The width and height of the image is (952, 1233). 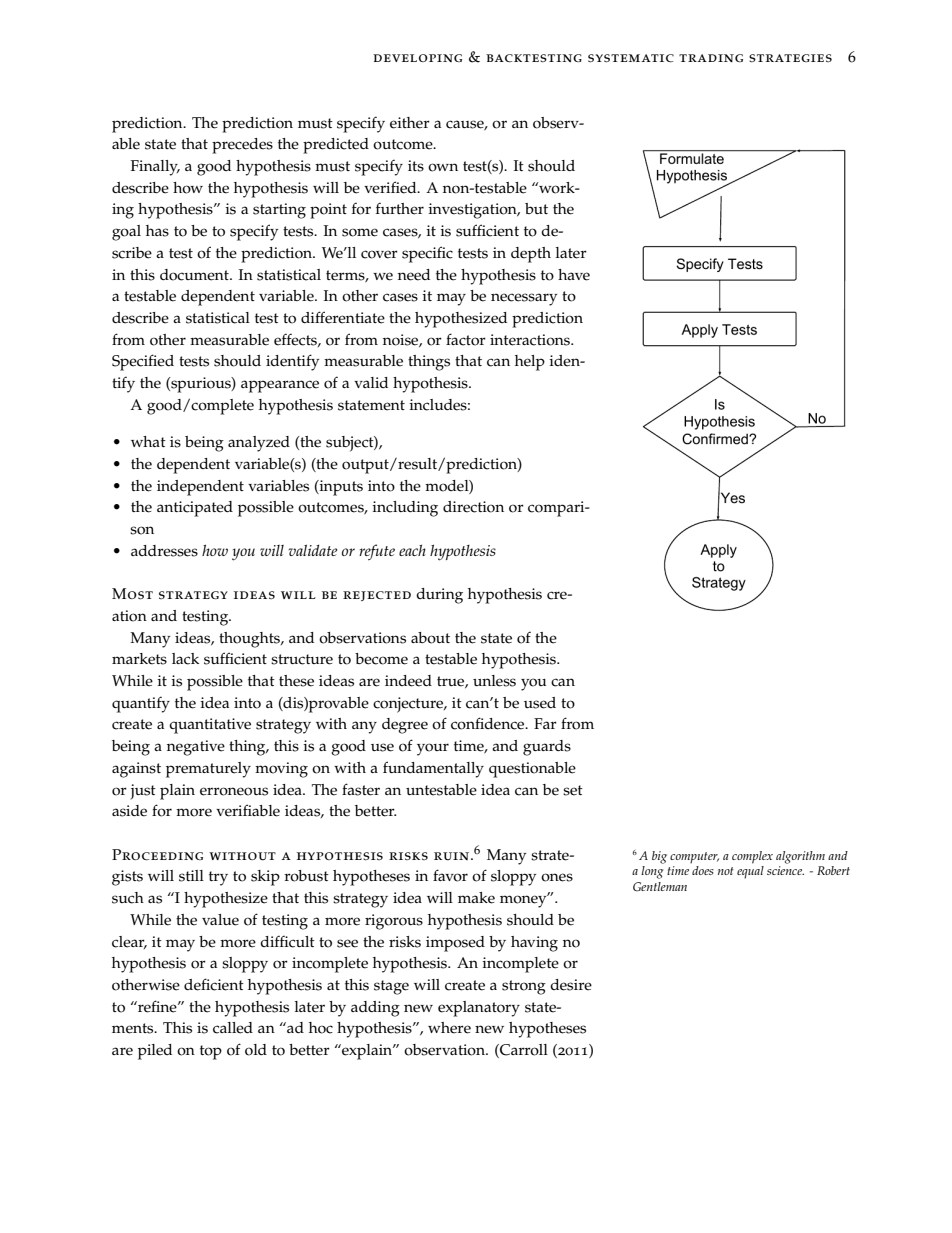 What do you see at coordinates (195, 275) in the image?
I see `document` at bounding box center [195, 275].
